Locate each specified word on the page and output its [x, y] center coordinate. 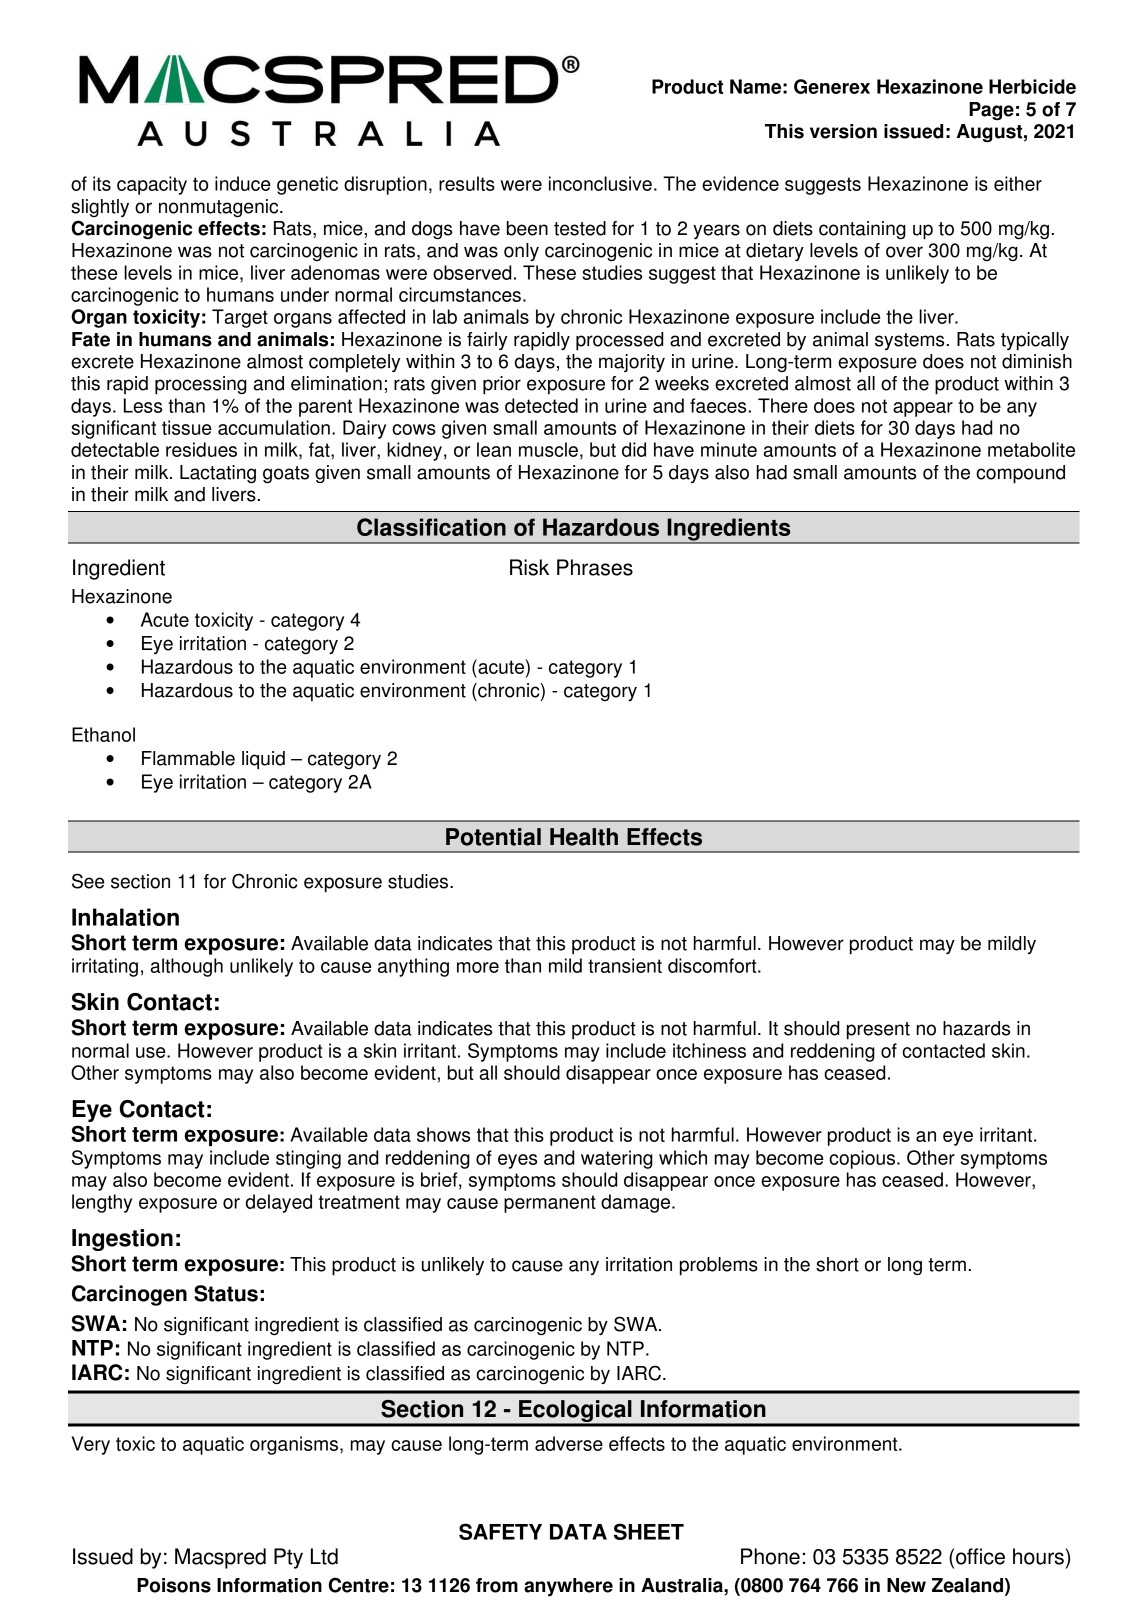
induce [242, 183]
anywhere [568, 1587]
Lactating [218, 474]
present [878, 1031]
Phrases [595, 567]
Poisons [174, 1585]
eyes [517, 1161]
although [187, 967]
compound [1020, 474]
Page [991, 111]
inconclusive [600, 183]
